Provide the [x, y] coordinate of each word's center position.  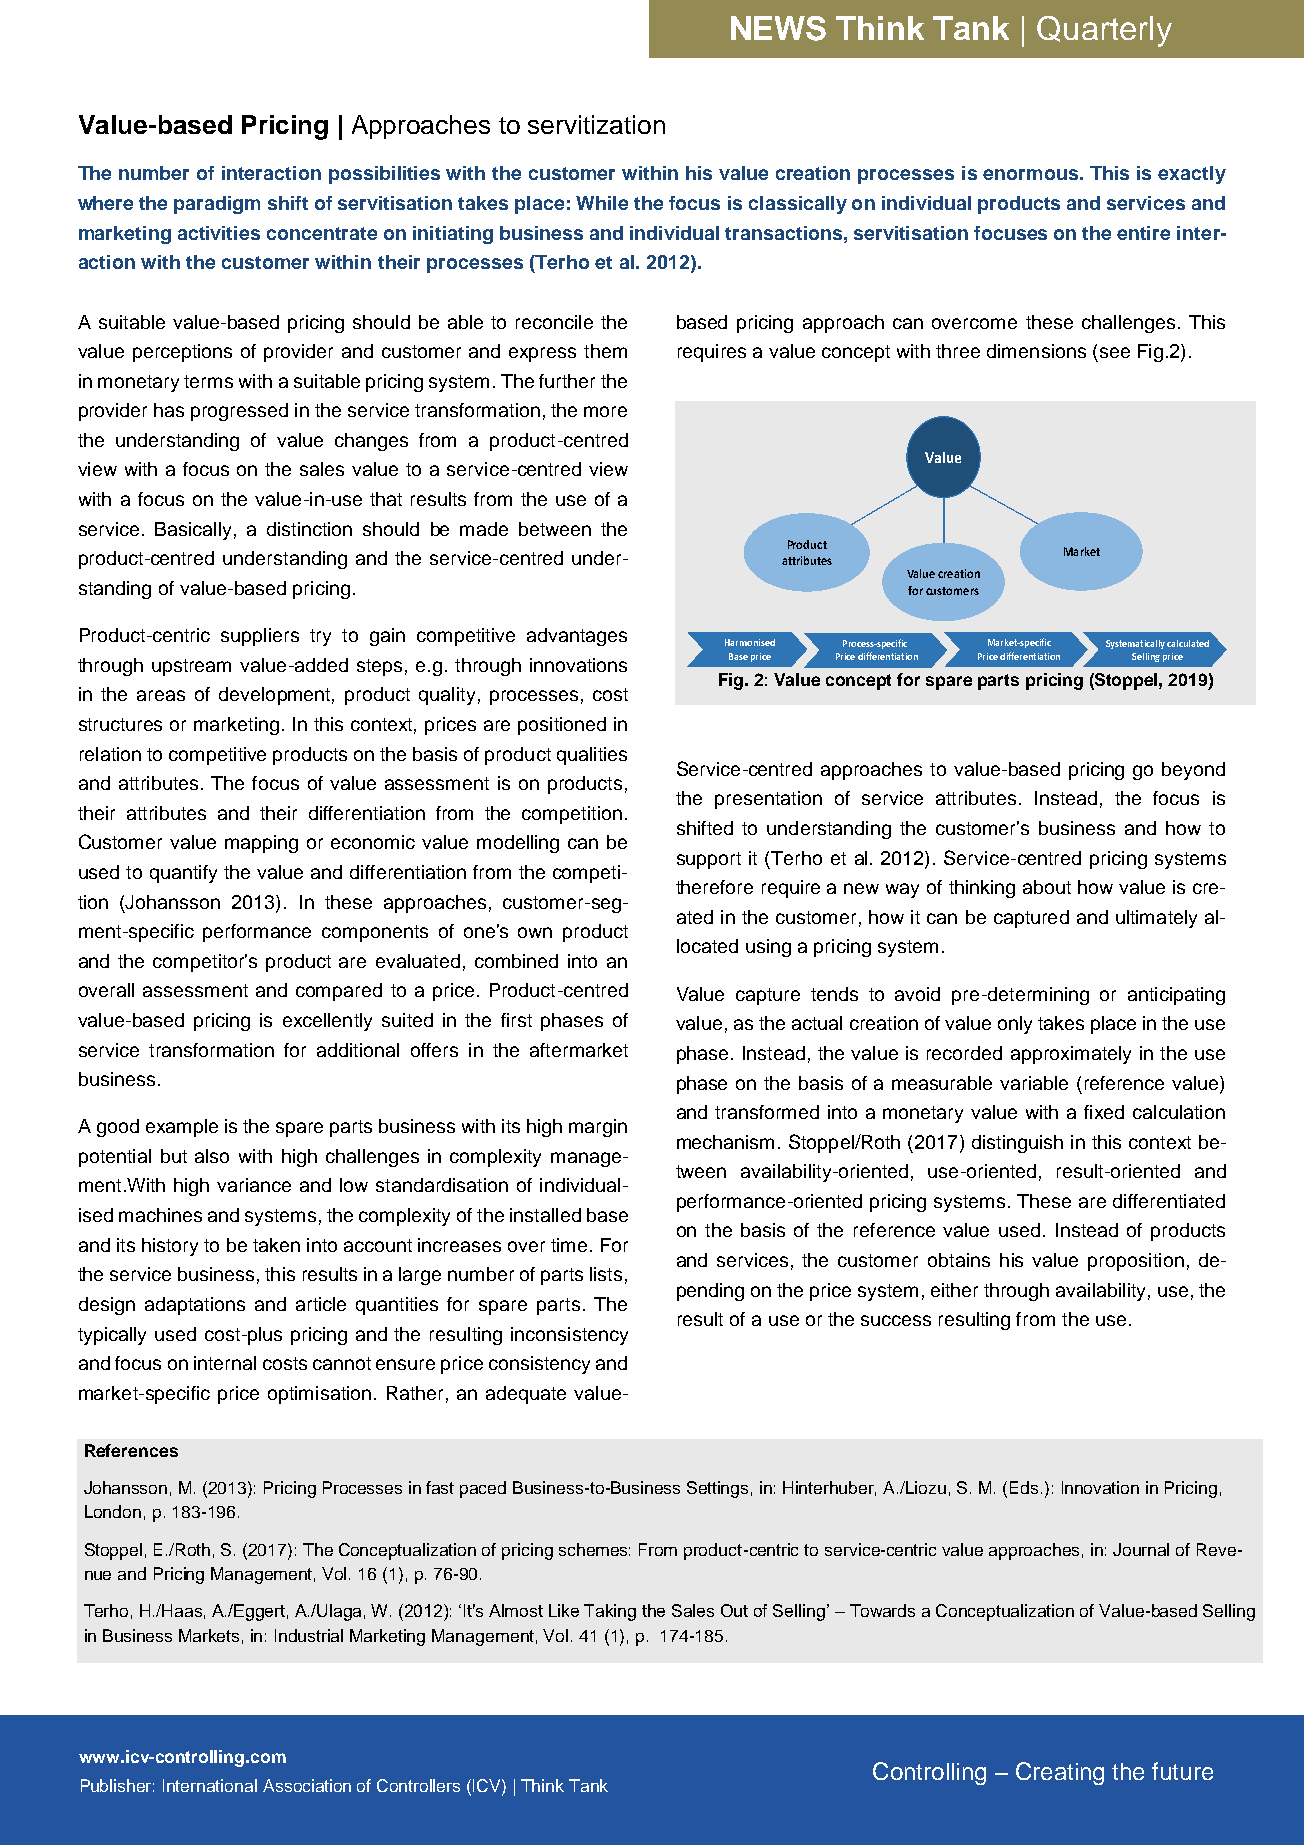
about [1047, 887]
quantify [183, 874]
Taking [610, 1612]
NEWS [778, 28]
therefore [714, 887]
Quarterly [1104, 31]
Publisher [117, 1785]
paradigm [217, 205]
